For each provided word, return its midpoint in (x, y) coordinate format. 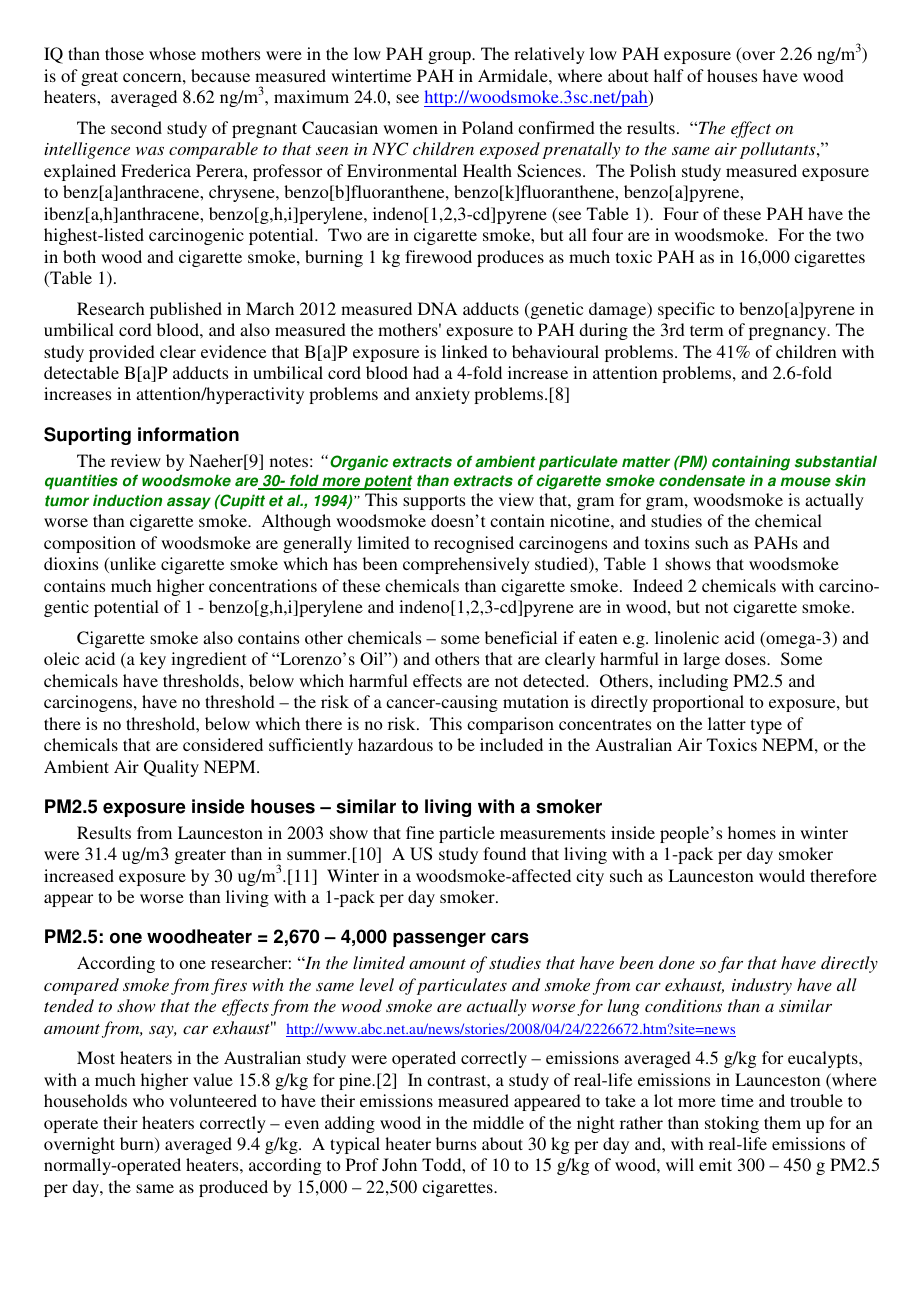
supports (434, 502)
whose (172, 53)
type (766, 726)
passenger (439, 939)
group (450, 57)
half (669, 75)
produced (233, 1188)
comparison (510, 725)
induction (127, 500)
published (186, 310)
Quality (171, 768)
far (730, 964)
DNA (437, 308)
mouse (806, 482)
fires (229, 986)
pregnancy (789, 333)
